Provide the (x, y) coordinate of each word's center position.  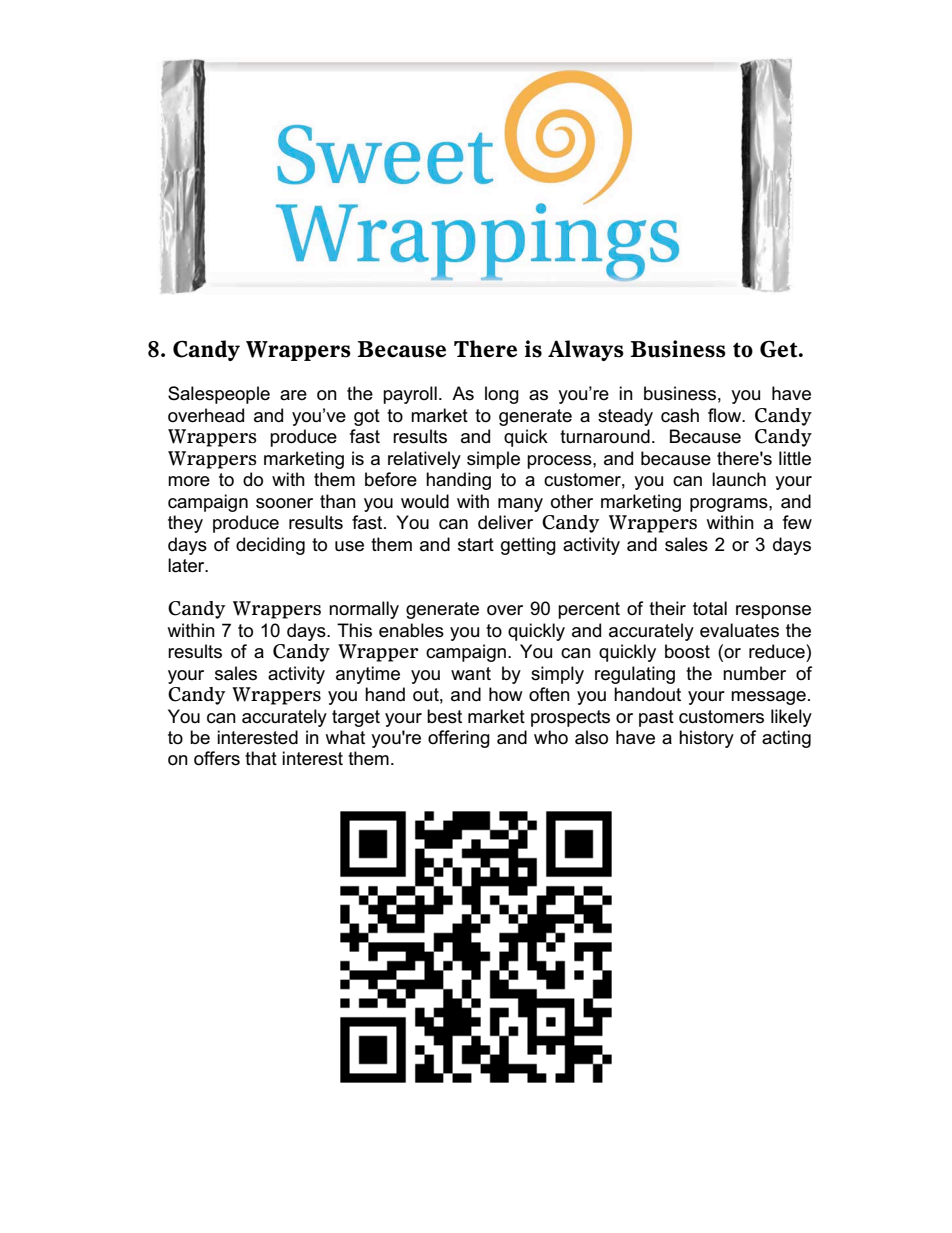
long (502, 395)
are (293, 395)
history (706, 739)
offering (459, 739)
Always (586, 350)
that (261, 758)
